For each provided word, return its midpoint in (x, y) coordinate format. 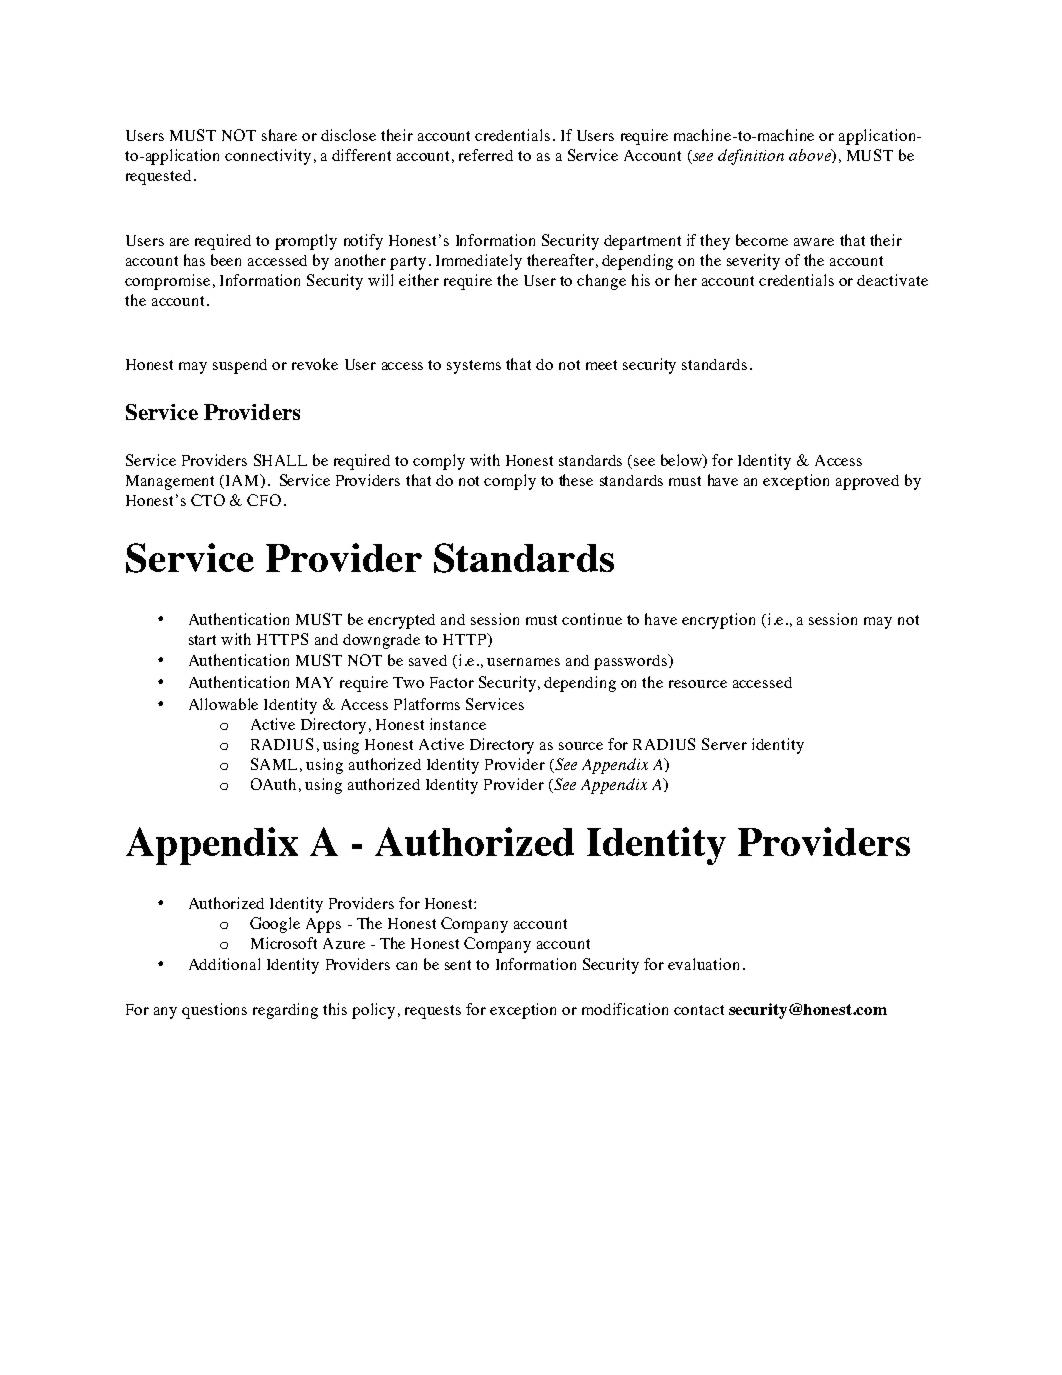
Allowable (223, 704)
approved (867, 482)
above (811, 156)
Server (724, 744)
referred (486, 155)
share (279, 135)
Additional (224, 964)
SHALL (280, 460)
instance (458, 724)
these (576, 480)
